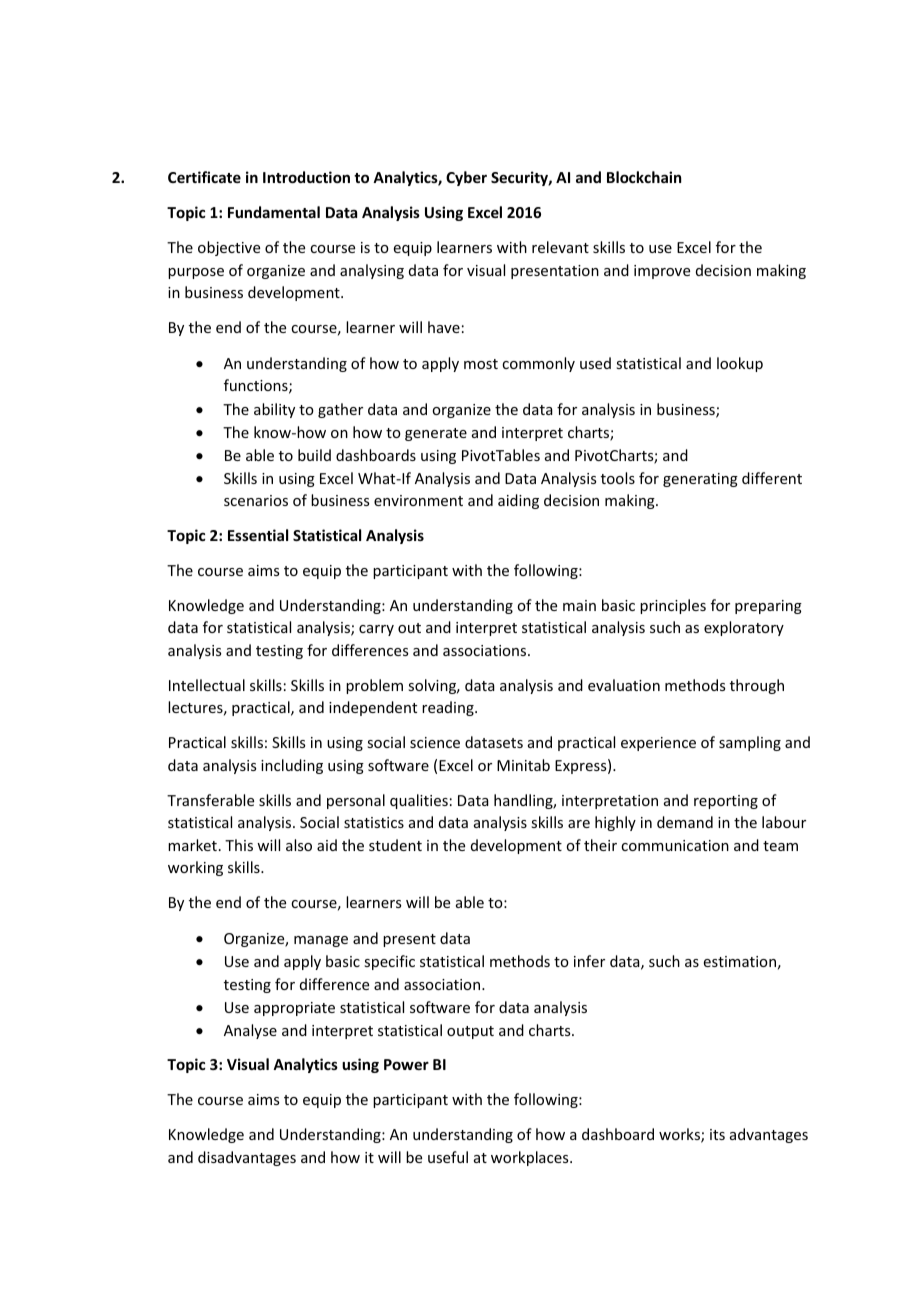  I want to click on Blockchain, so click(644, 177).
